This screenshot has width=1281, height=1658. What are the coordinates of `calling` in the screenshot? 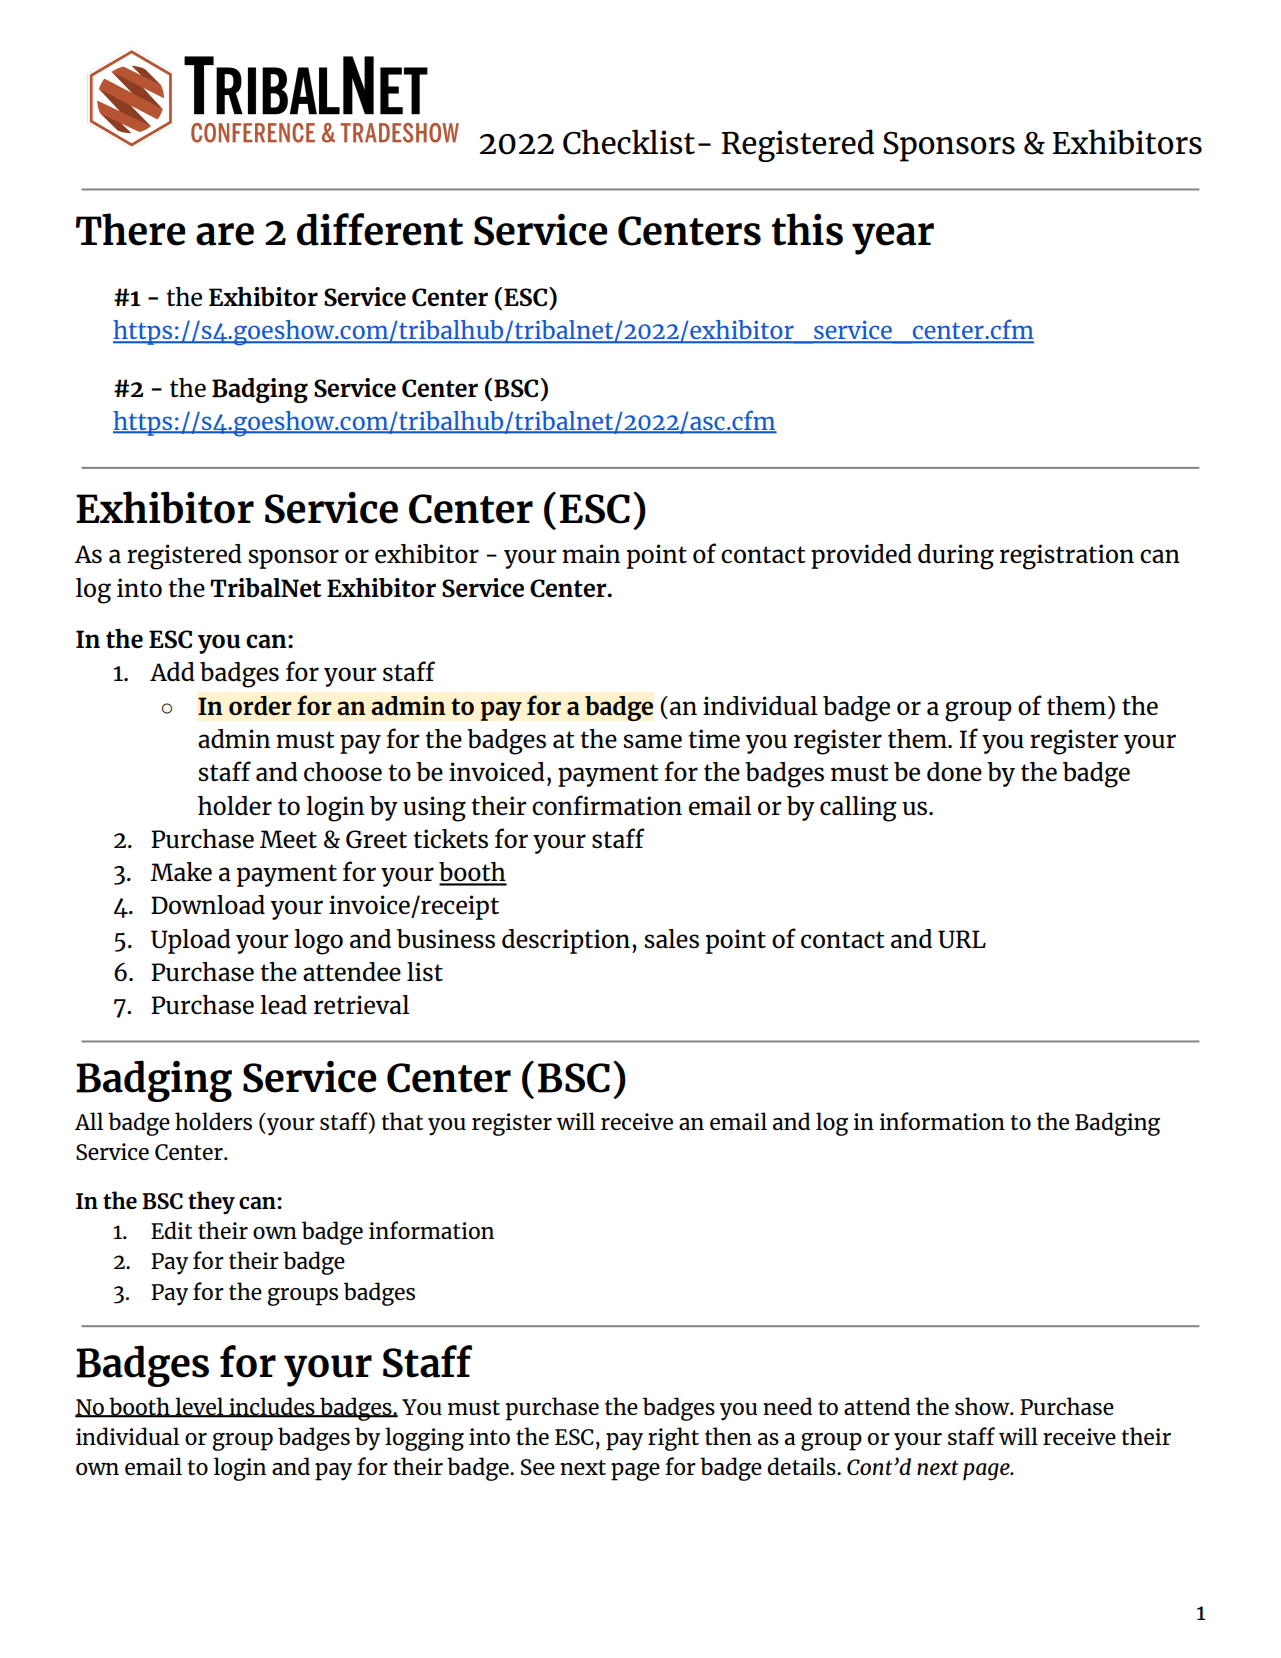 It's located at (858, 809).
